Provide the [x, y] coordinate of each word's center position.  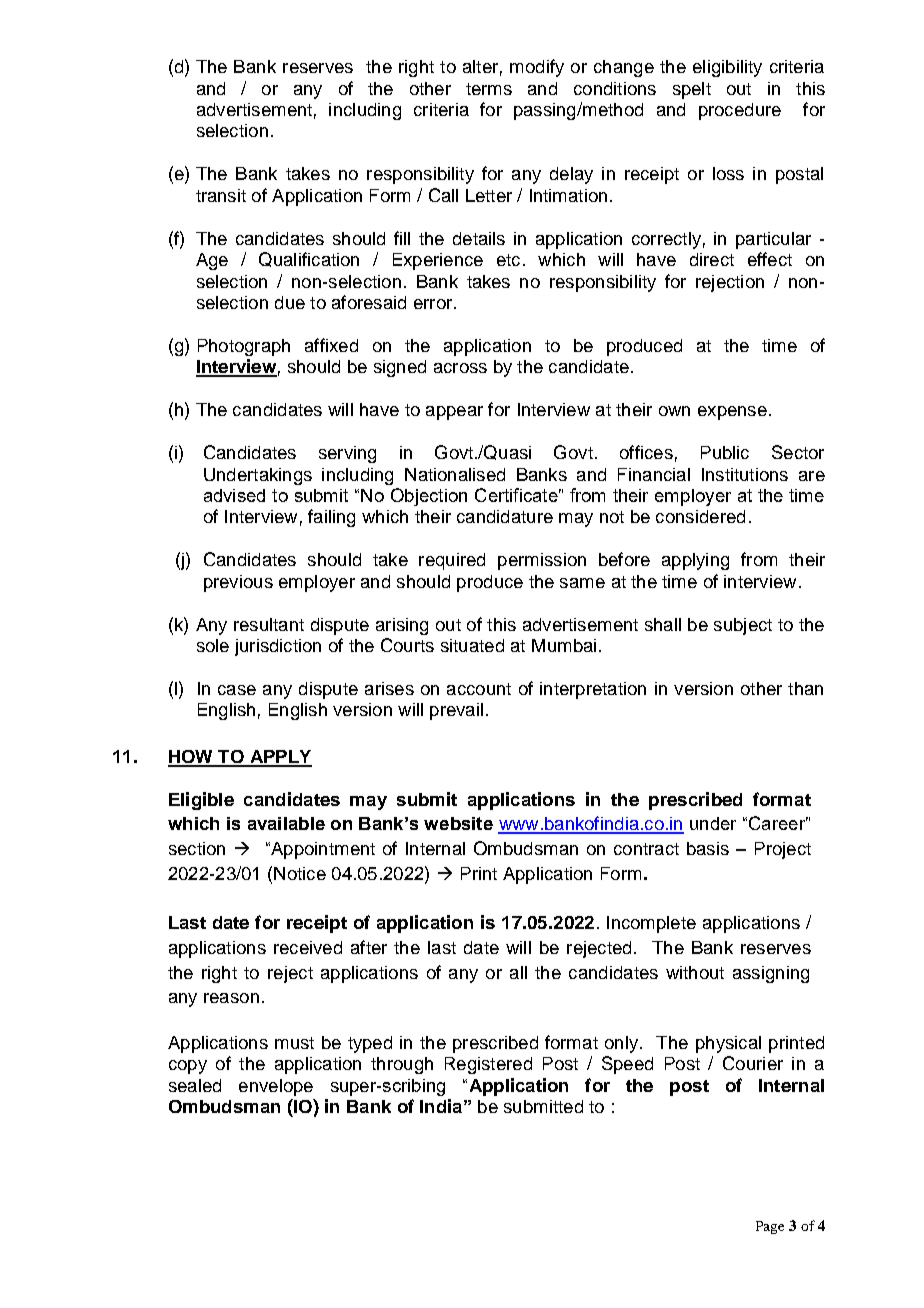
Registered [488, 1065]
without [695, 972]
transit [221, 195]
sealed [195, 1085]
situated [472, 645]
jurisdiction [278, 647]
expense [732, 413]
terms [489, 89]
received [308, 947]
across [460, 368]
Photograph [244, 347]
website [458, 823]
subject [743, 626]
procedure [740, 111]
